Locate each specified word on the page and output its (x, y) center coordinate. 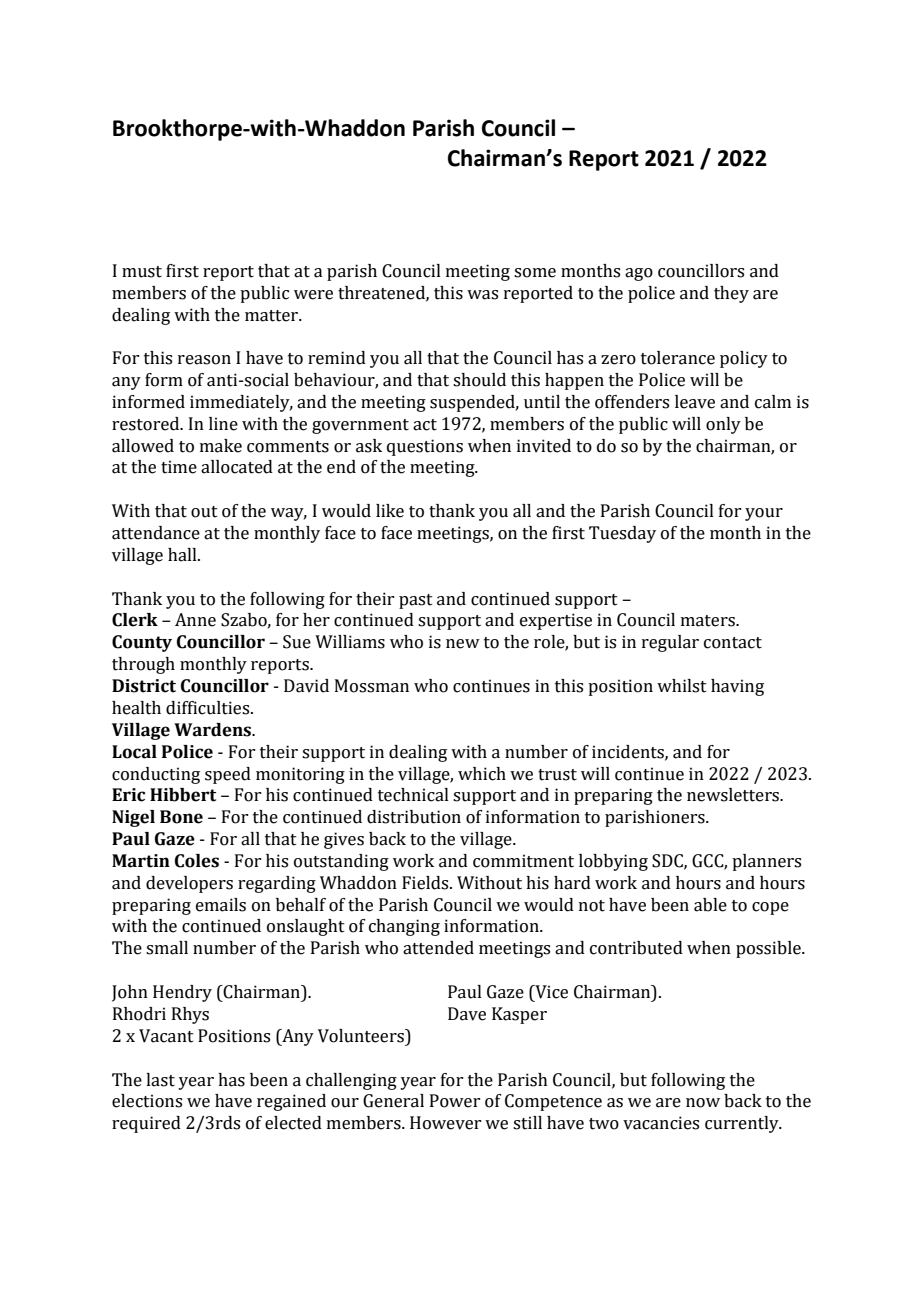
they (731, 294)
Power (455, 1101)
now (703, 1103)
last (160, 1080)
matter (273, 316)
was (482, 295)
